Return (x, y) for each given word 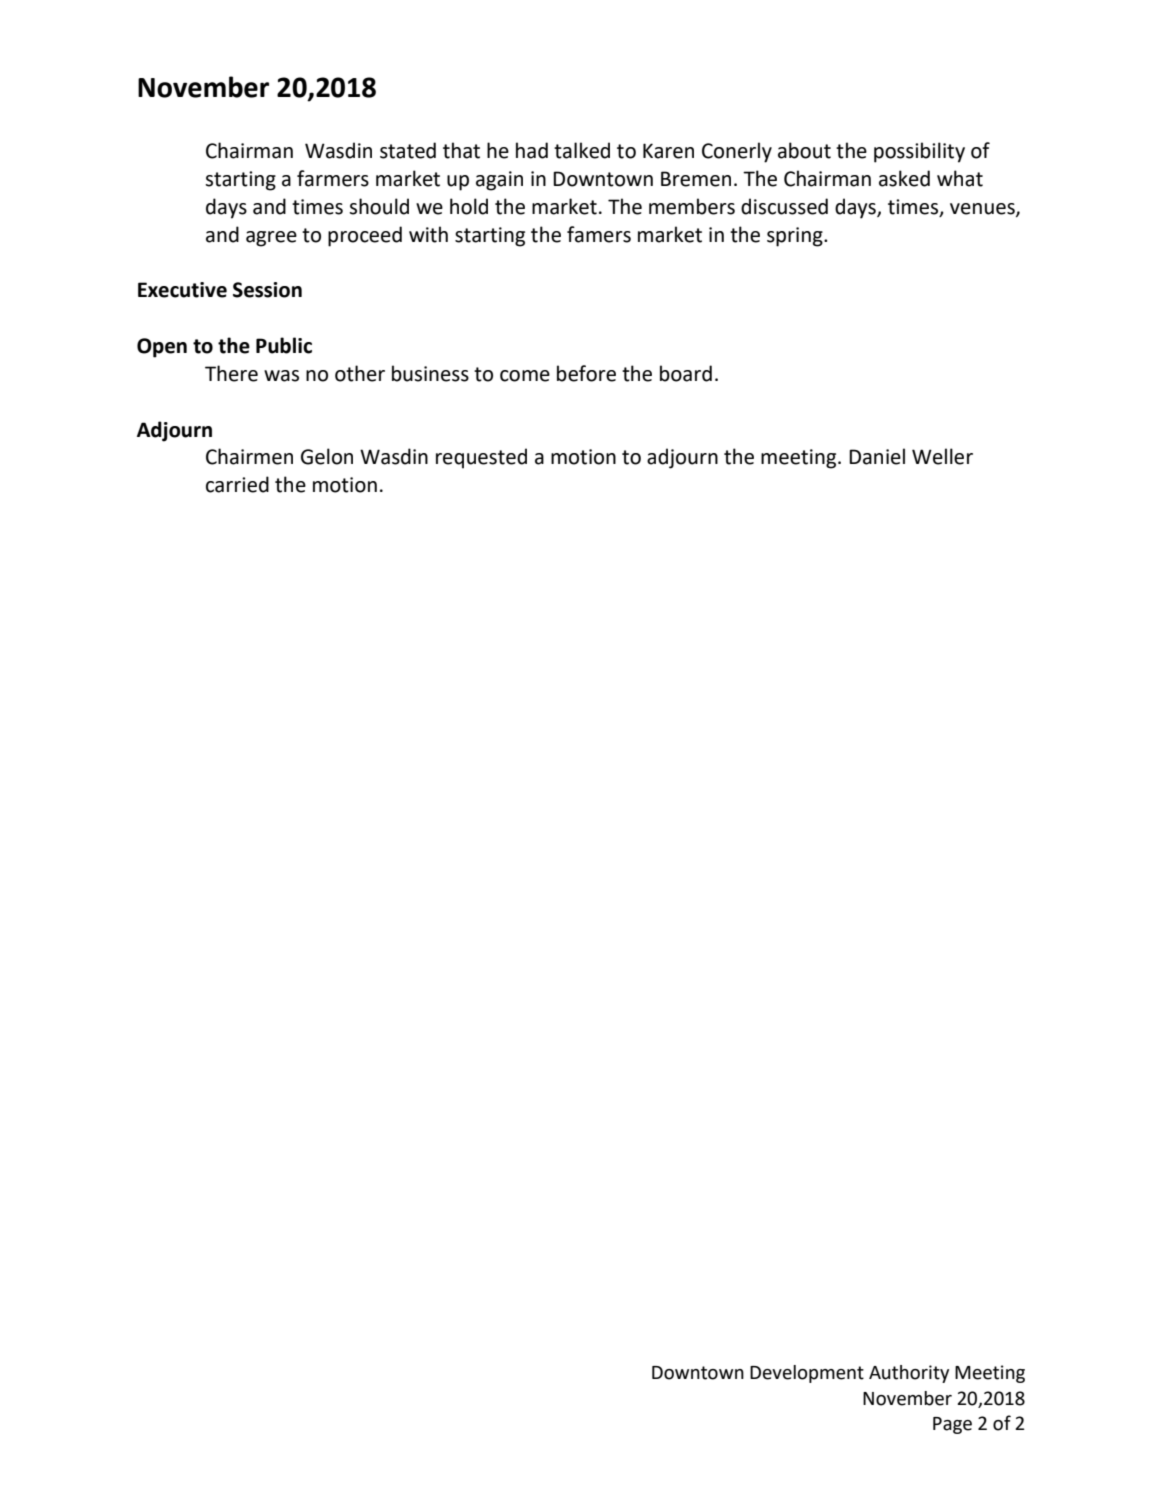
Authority (909, 1374)
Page (952, 1425)
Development (807, 1374)
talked (582, 150)
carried (237, 484)
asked (904, 178)
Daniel (877, 456)
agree (271, 239)
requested (481, 458)
